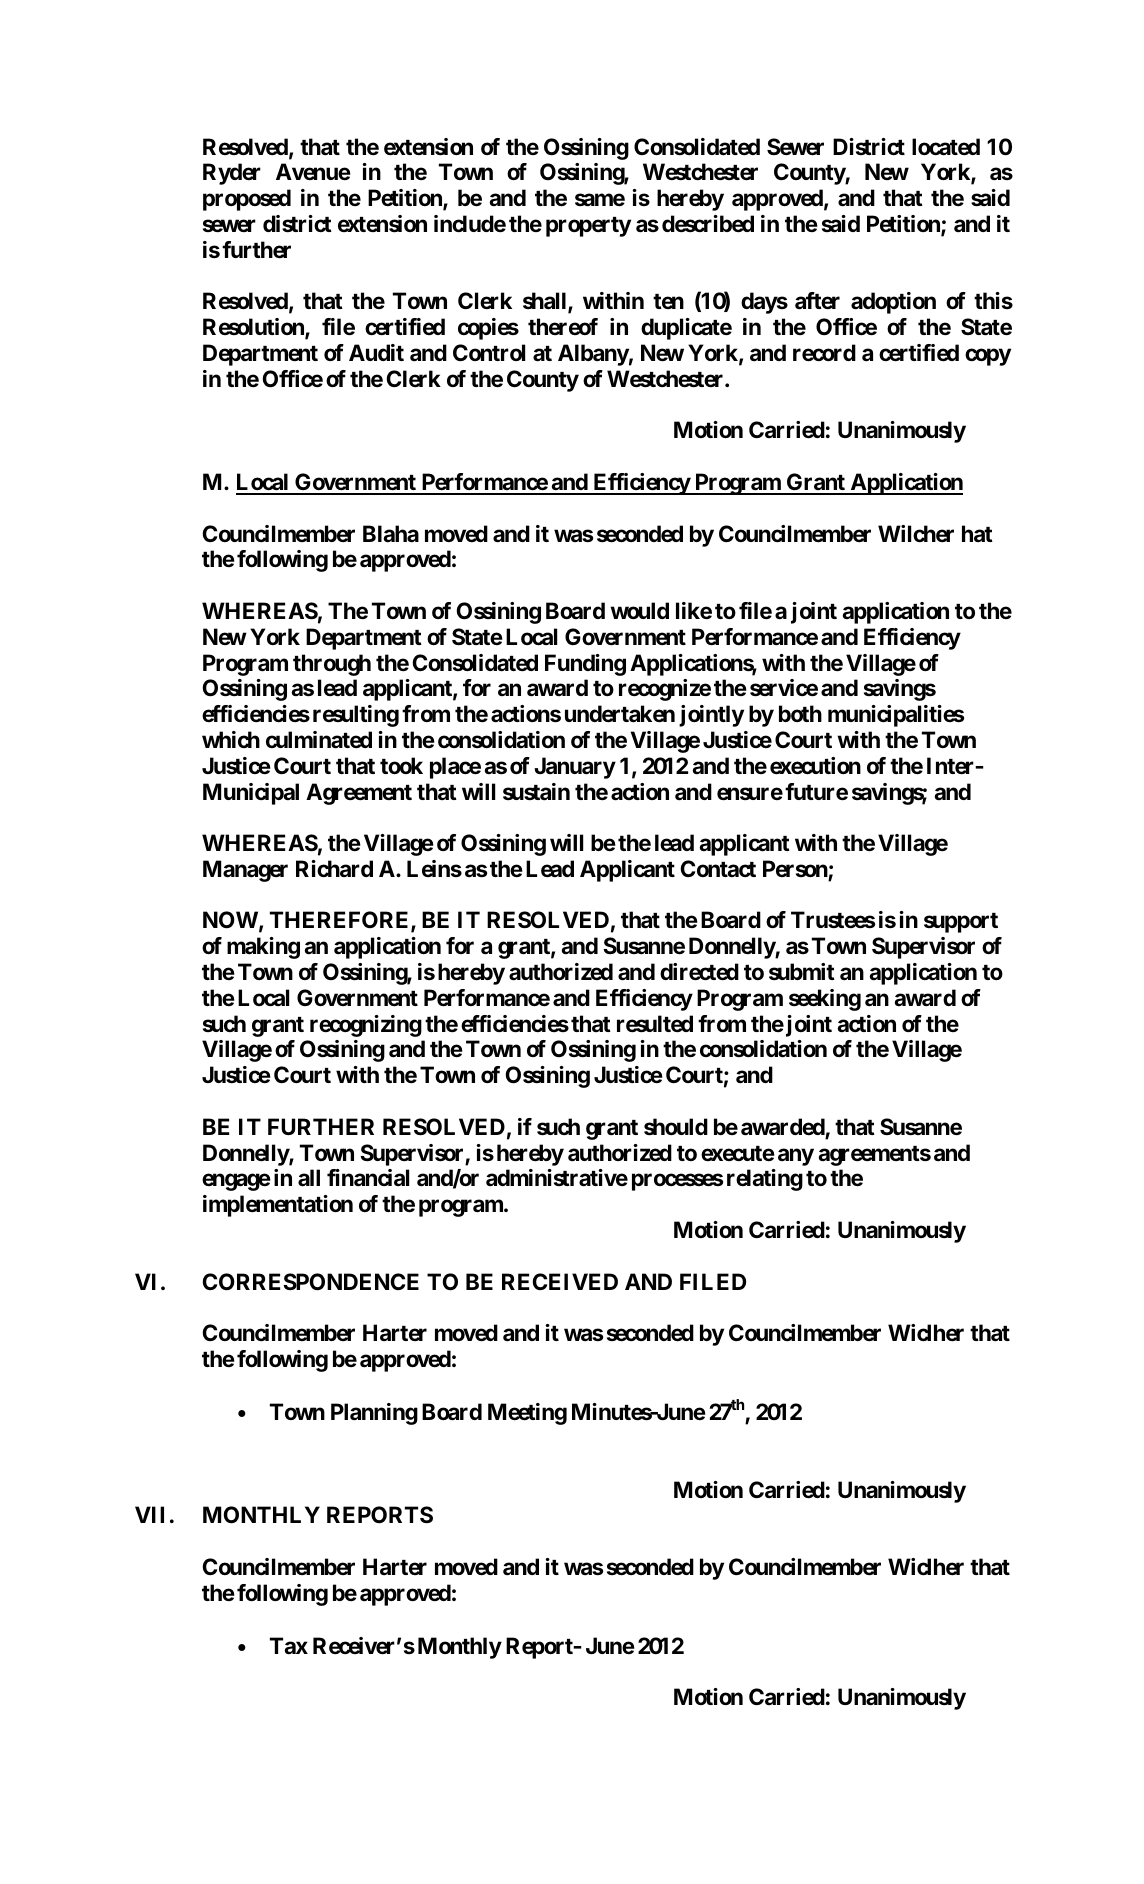 The image size is (1144, 1884). What do you see at coordinates (946, 147) in the screenshot?
I see `located` at bounding box center [946, 147].
